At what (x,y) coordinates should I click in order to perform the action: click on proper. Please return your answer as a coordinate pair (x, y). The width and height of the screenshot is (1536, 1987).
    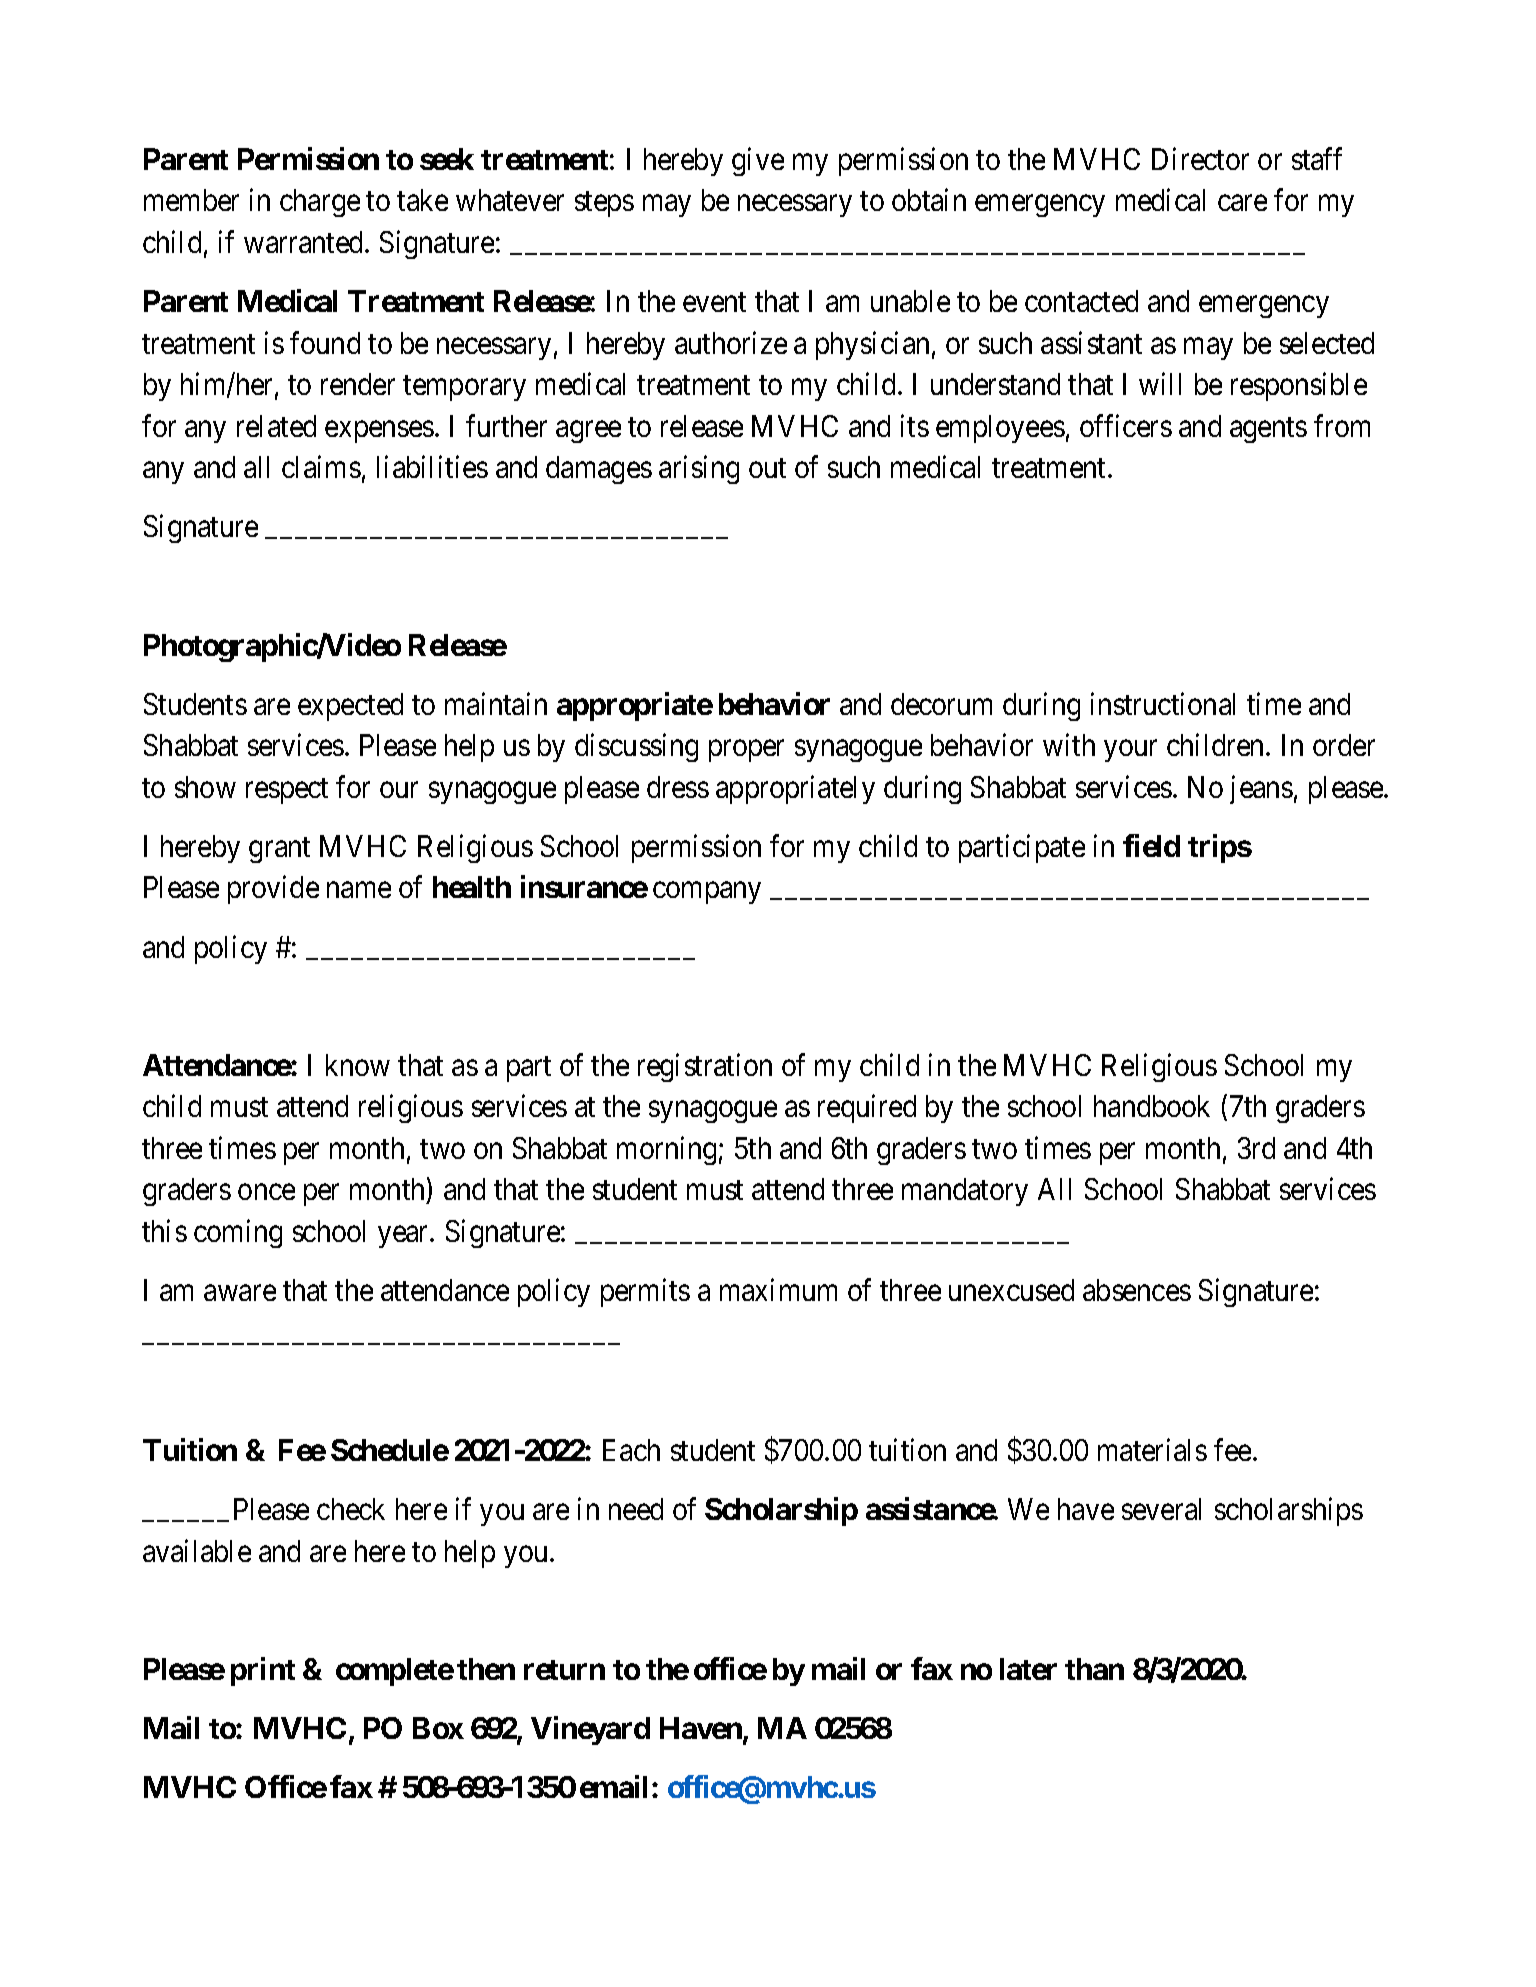
    Looking at the image, I should click on (746, 751).
